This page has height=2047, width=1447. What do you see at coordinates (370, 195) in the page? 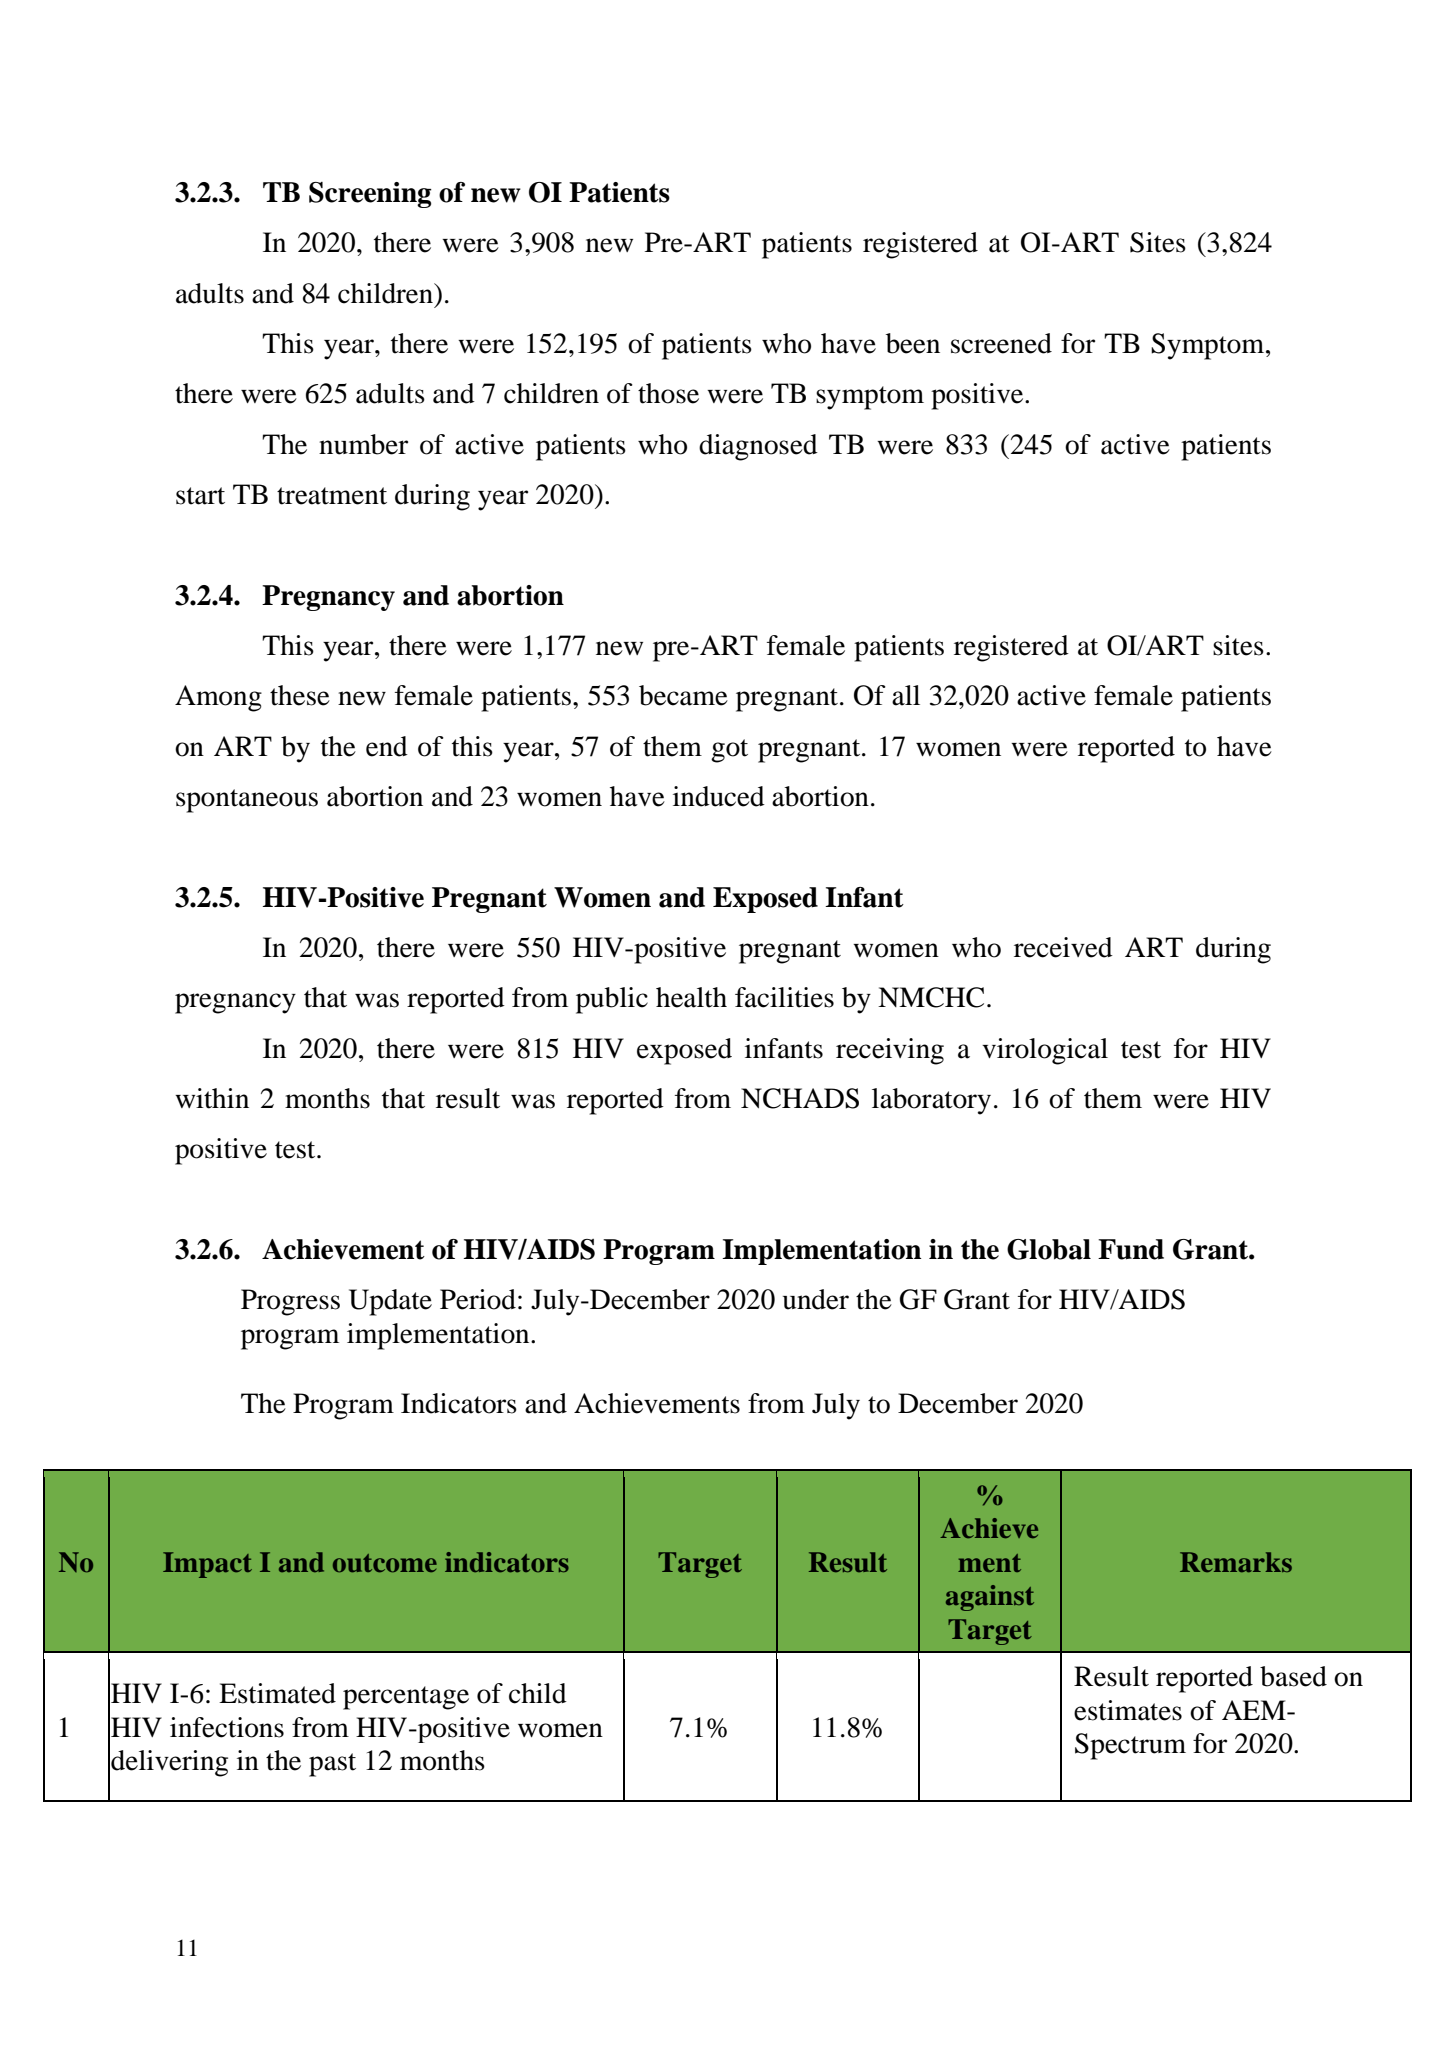
I see `Screening` at bounding box center [370, 195].
